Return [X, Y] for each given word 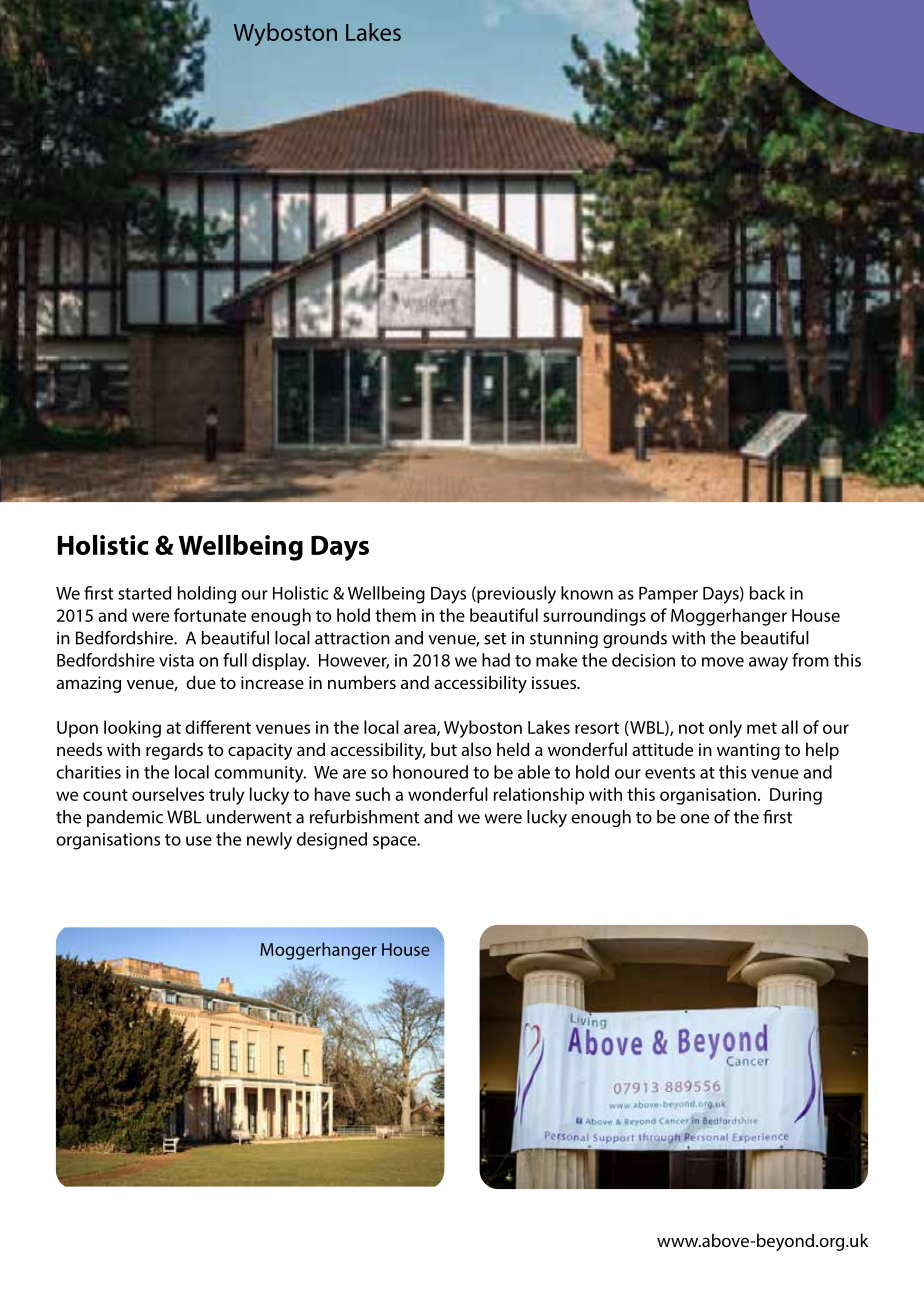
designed [332, 841]
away [768, 664]
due [201, 682]
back [767, 593]
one [694, 819]
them [395, 615]
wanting [748, 751]
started [144, 593]
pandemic [125, 818]
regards [174, 751]
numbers [362, 682]
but [444, 749]
